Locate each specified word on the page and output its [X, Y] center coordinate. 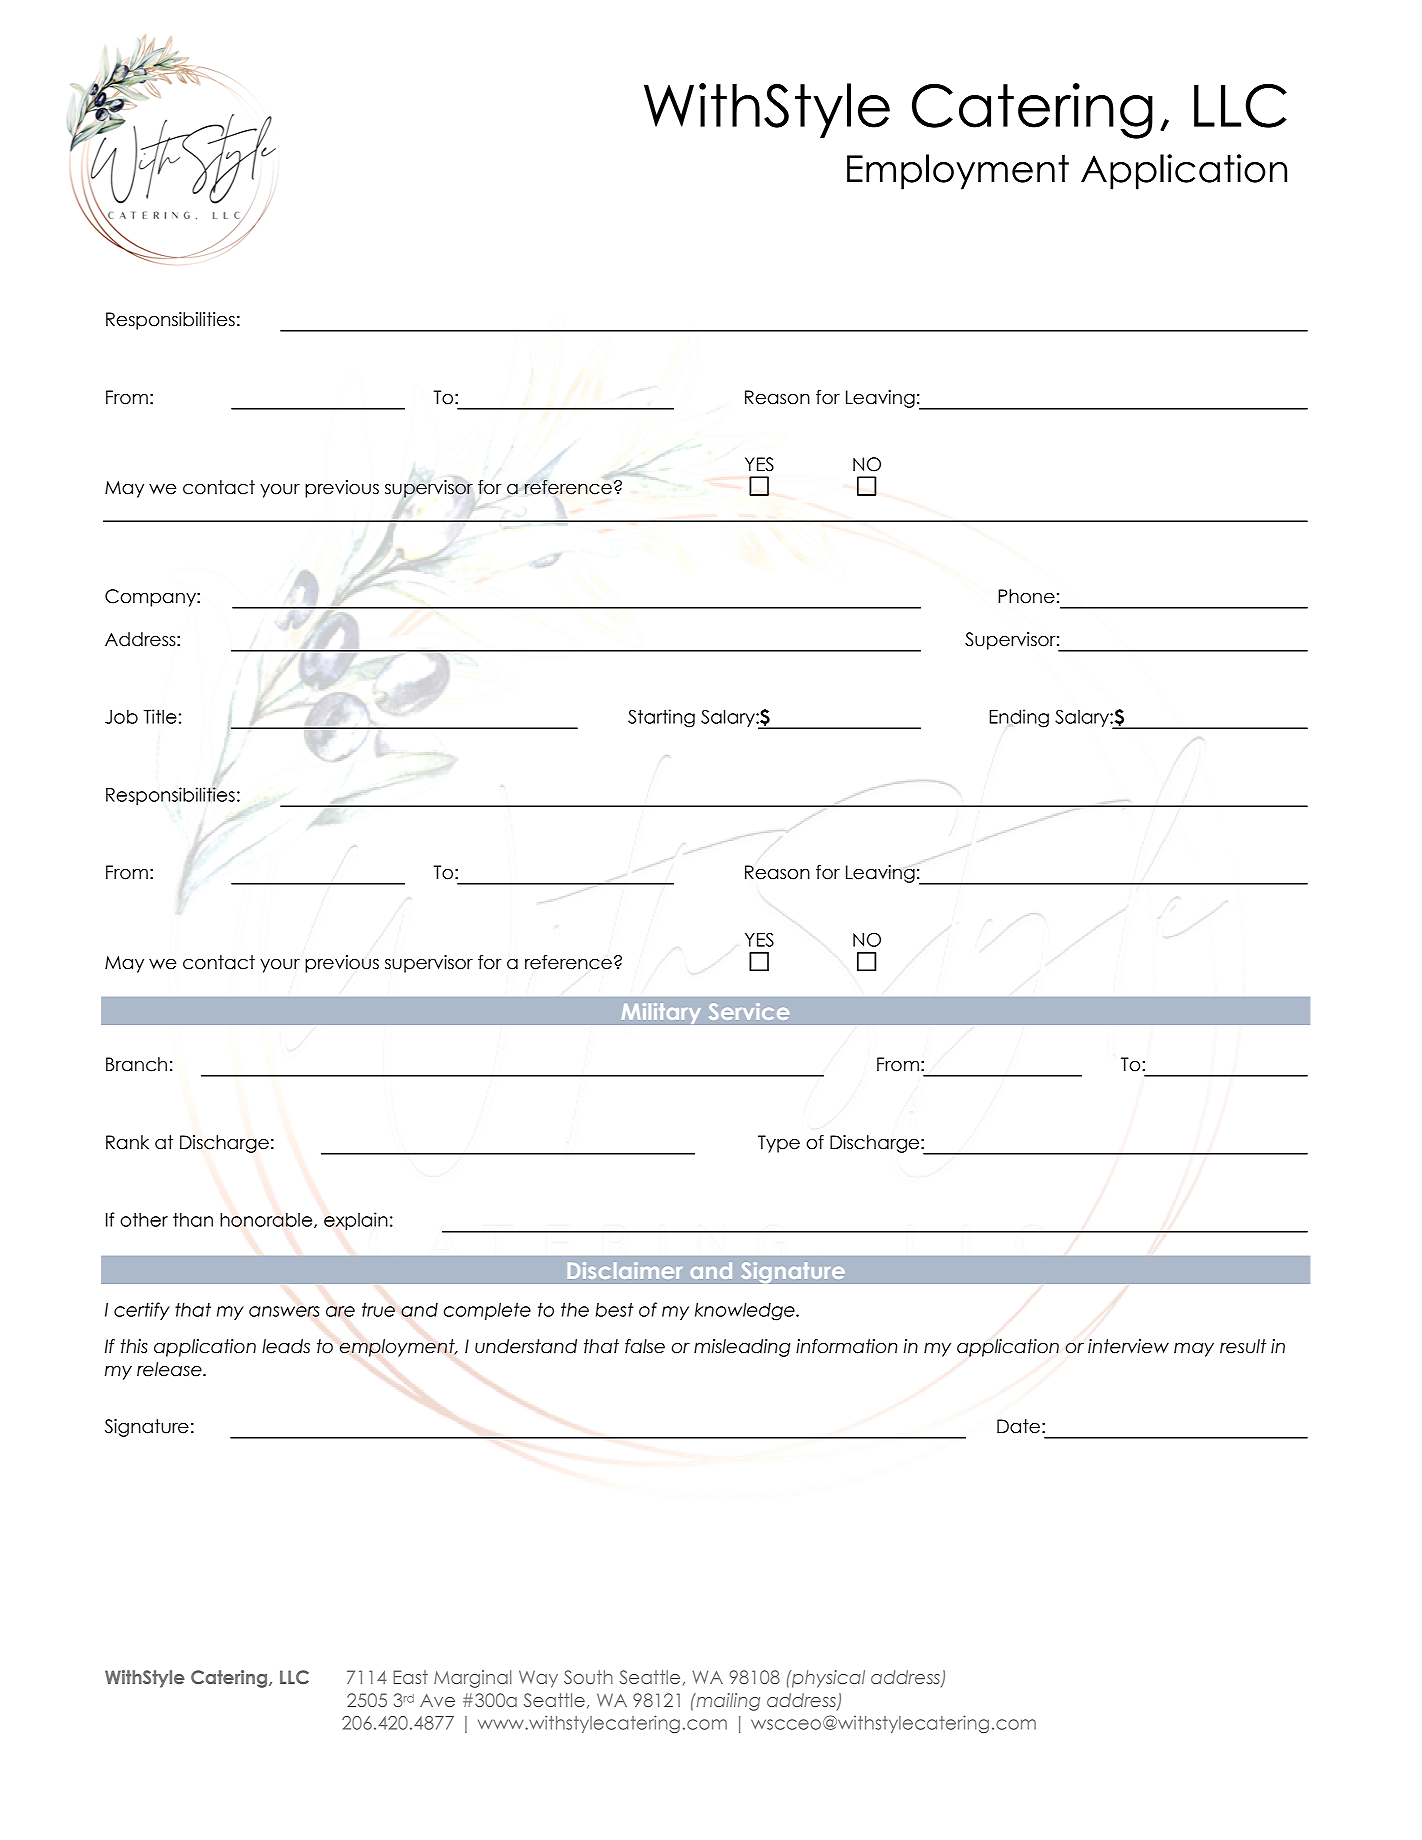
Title [160, 716]
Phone [1026, 596]
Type [779, 1144]
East [410, 1677]
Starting [661, 718]
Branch [136, 1064]
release [170, 1369]
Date [1018, 1426]
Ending [1019, 718]
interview [1128, 1346]
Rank [127, 1142]
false [645, 1346]
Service [749, 1011]
